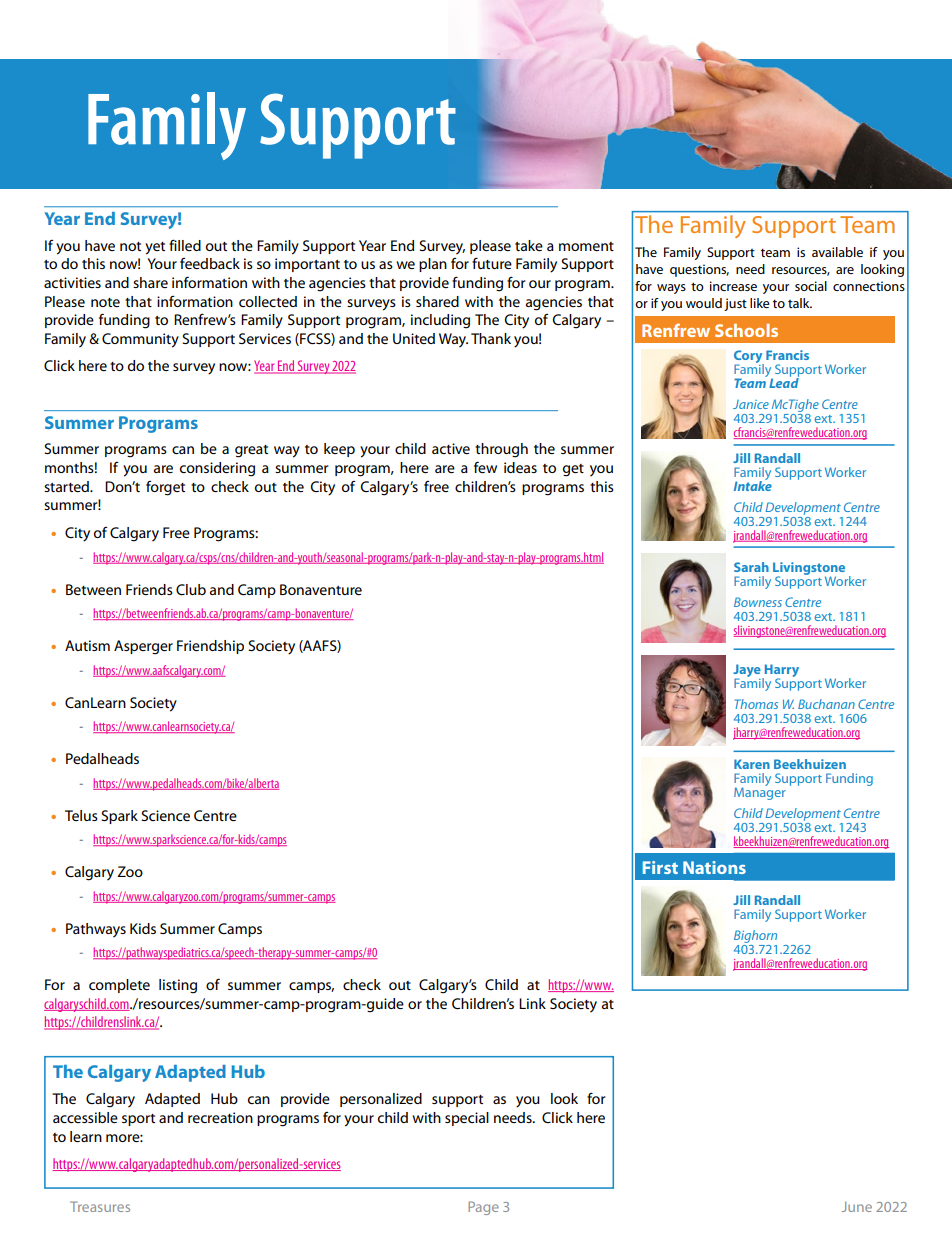 The height and width of the image is (1233, 952). I want to click on Karen, so click(752, 764).
